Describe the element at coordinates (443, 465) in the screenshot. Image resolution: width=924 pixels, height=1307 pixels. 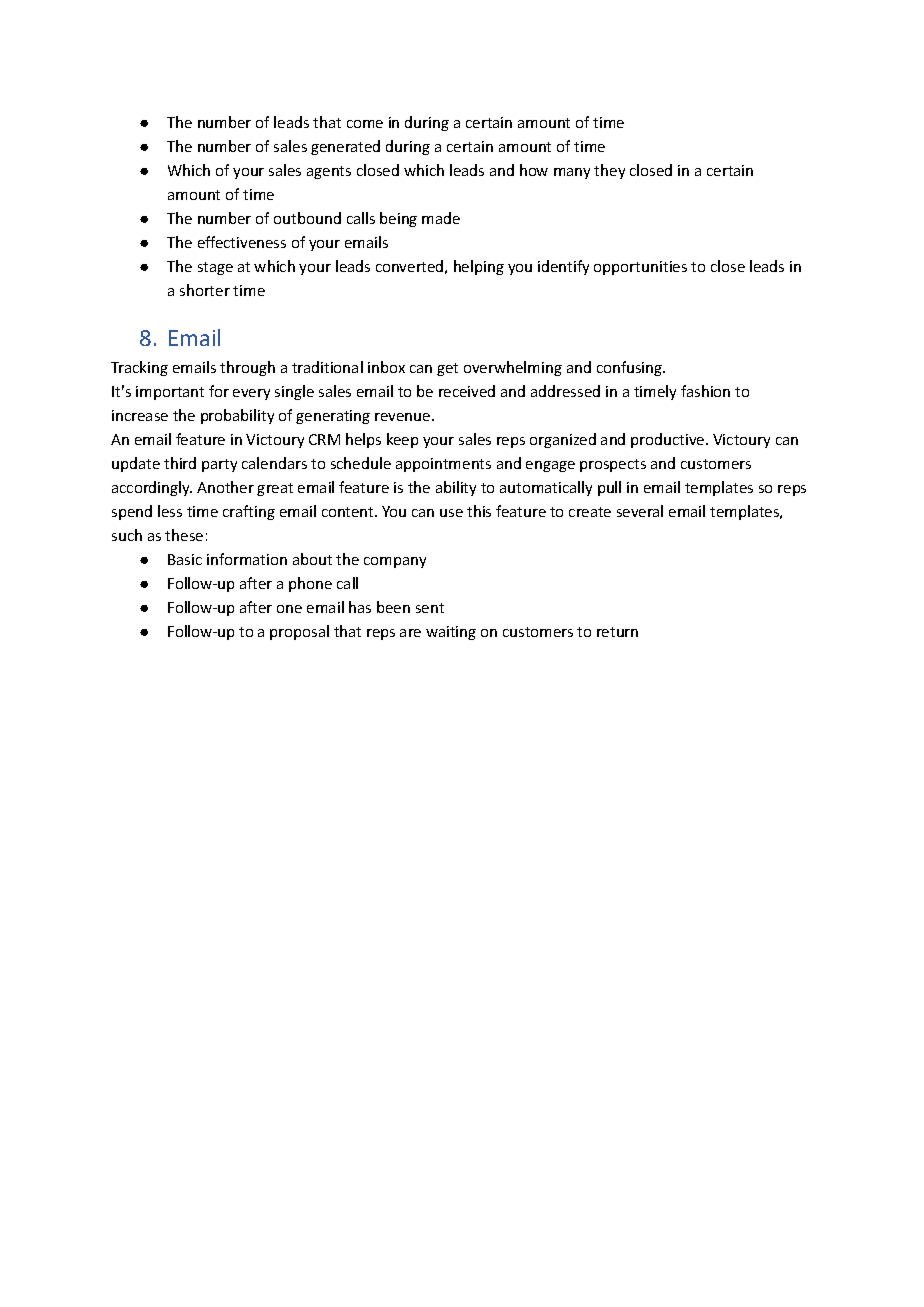
I see `appointments` at that location.
